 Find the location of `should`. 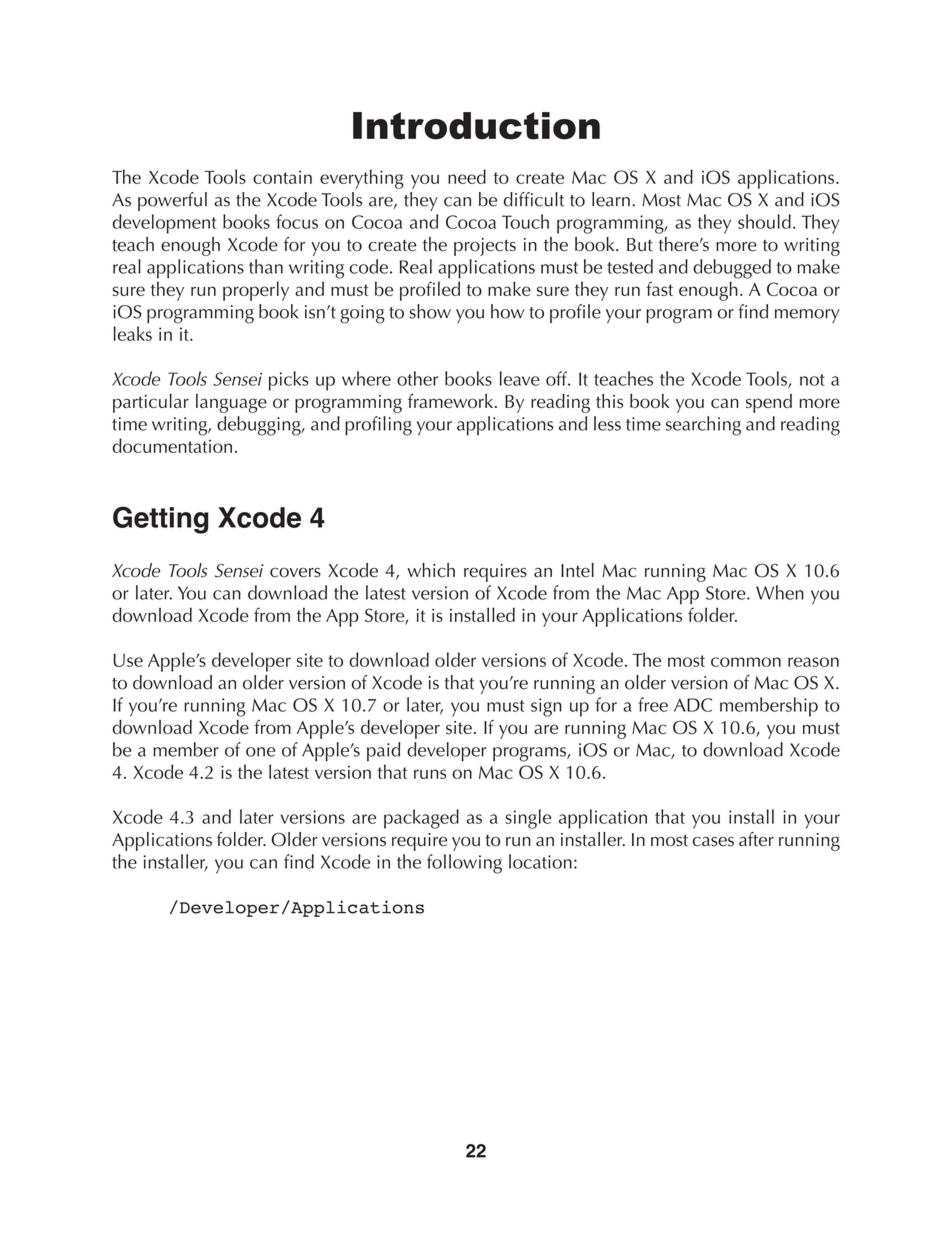

should is located at coordinates (764, 221).
